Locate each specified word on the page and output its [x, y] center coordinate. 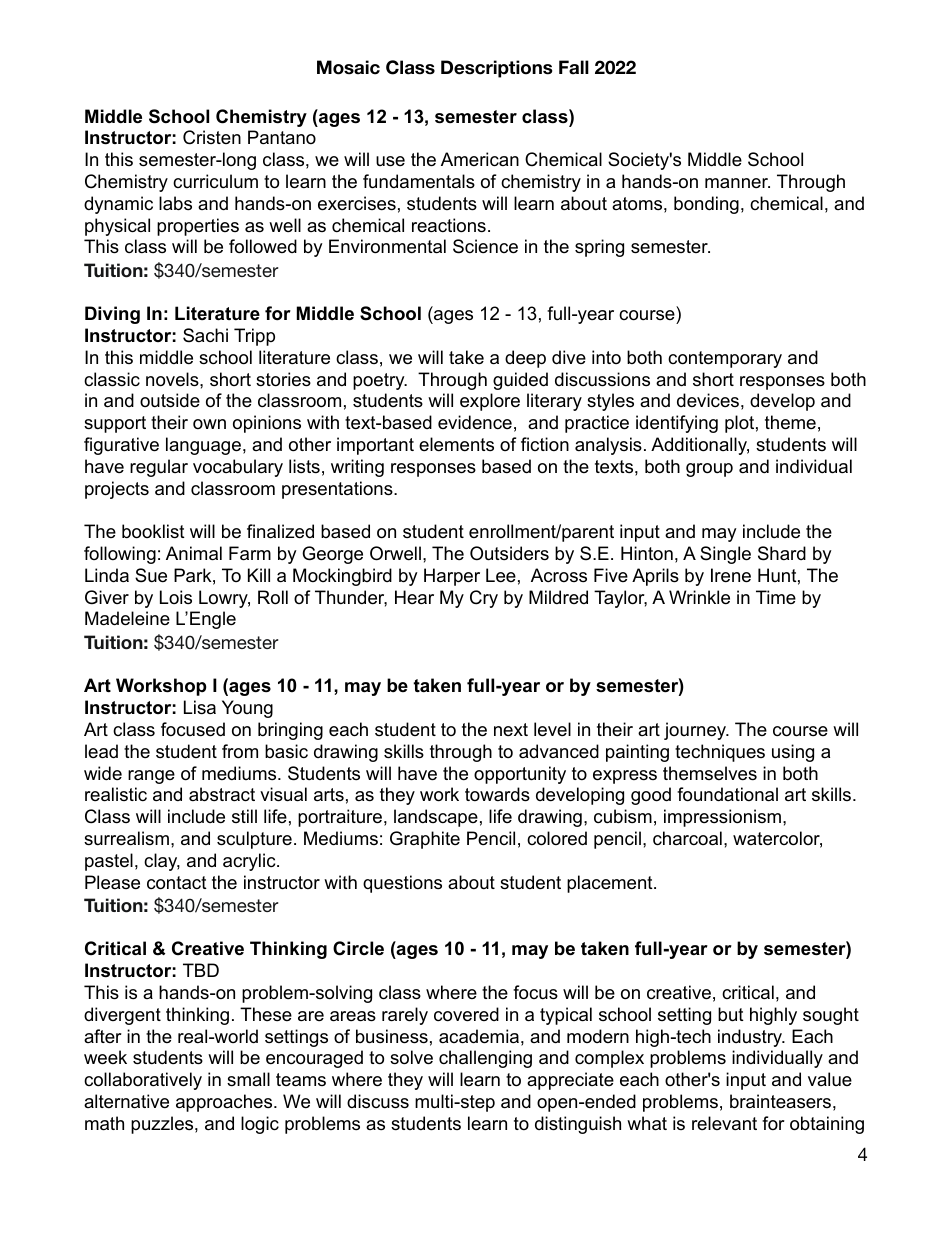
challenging [485, 1059]
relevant [724, 1123]
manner [737, 183]
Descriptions [496, 69]
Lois [176, 597]
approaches [225, 1103]
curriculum [215, 181]
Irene [731, 575]
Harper [452, 577]
